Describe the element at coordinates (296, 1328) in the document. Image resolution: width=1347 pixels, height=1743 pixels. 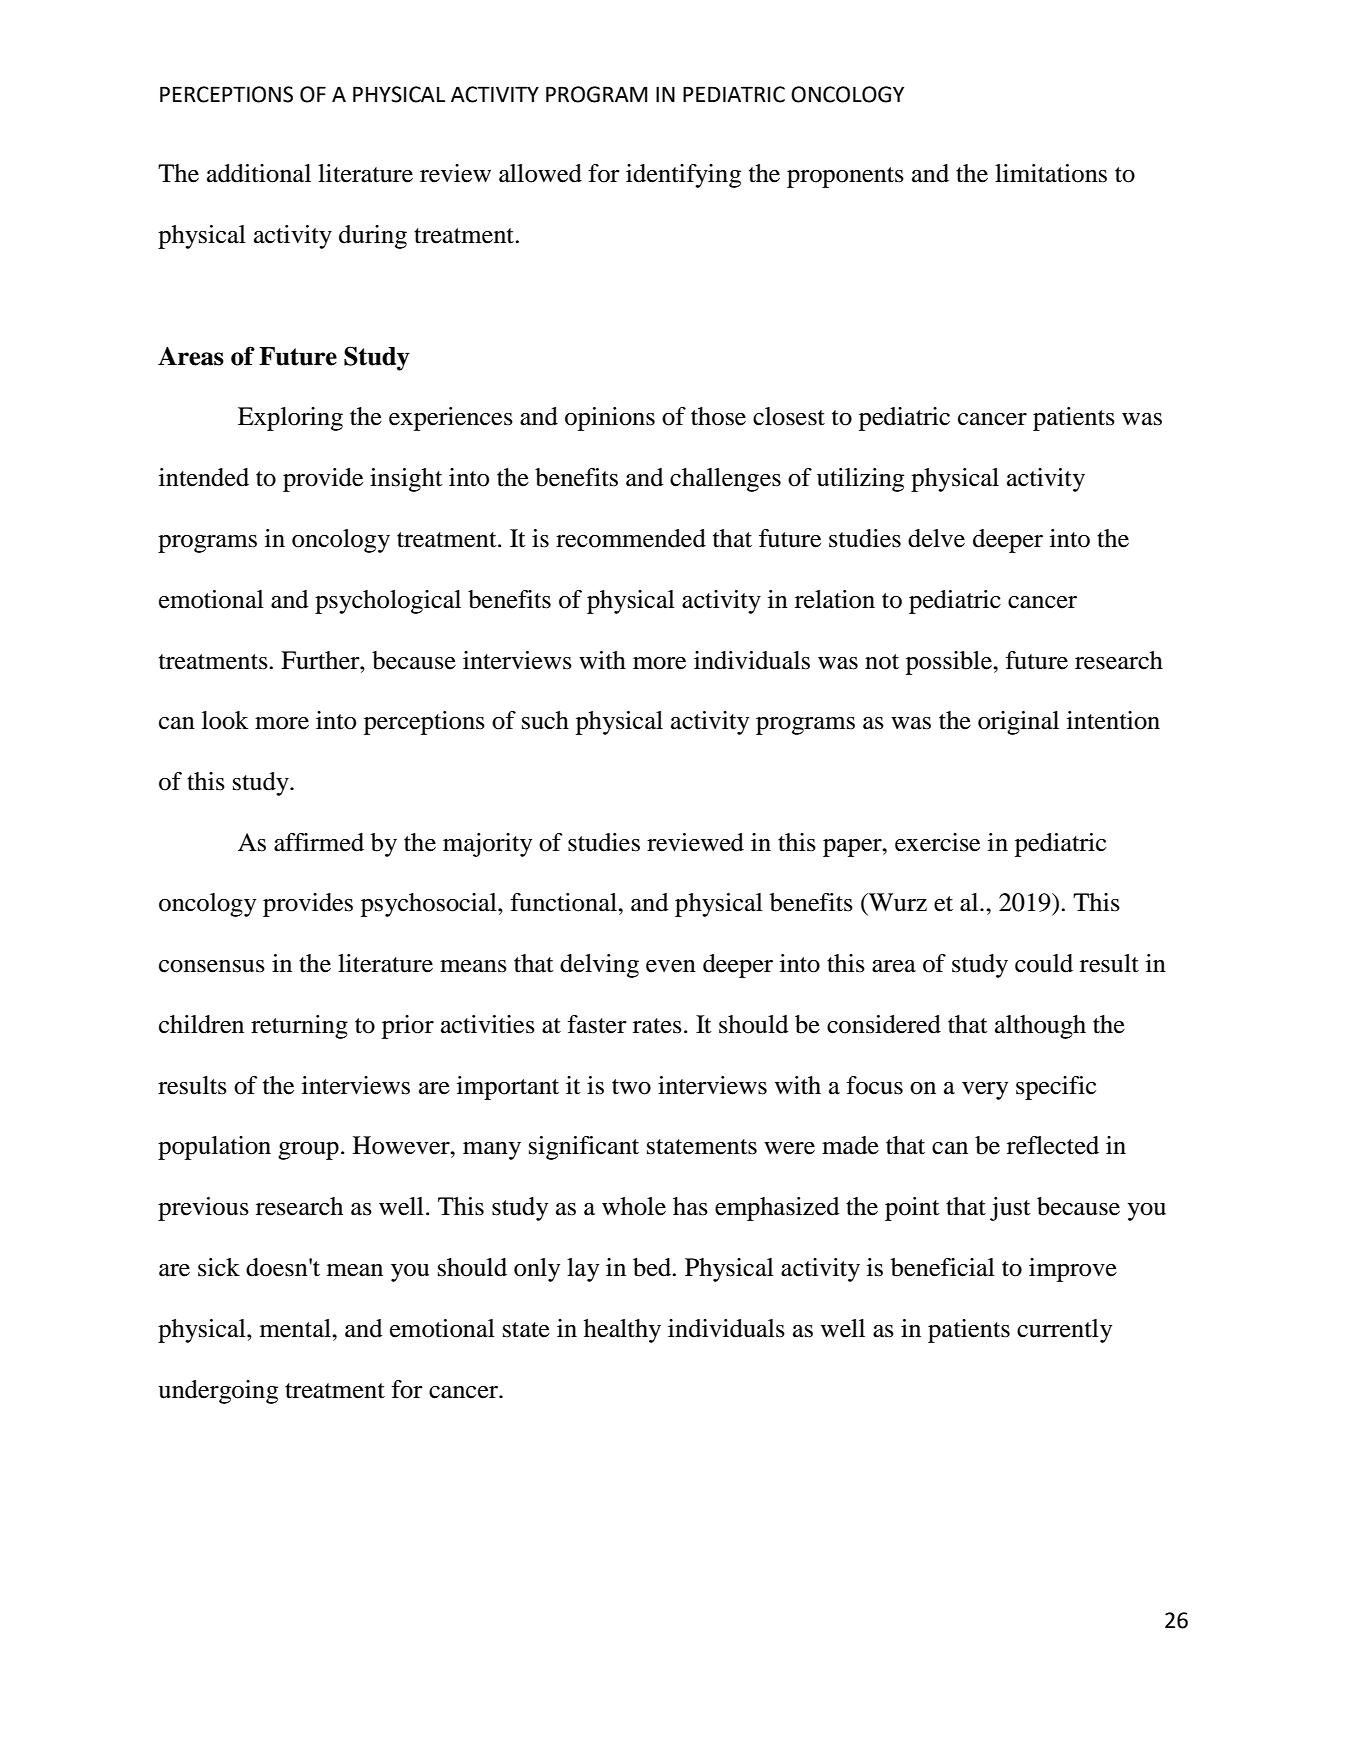
I see `mental` at that location.
